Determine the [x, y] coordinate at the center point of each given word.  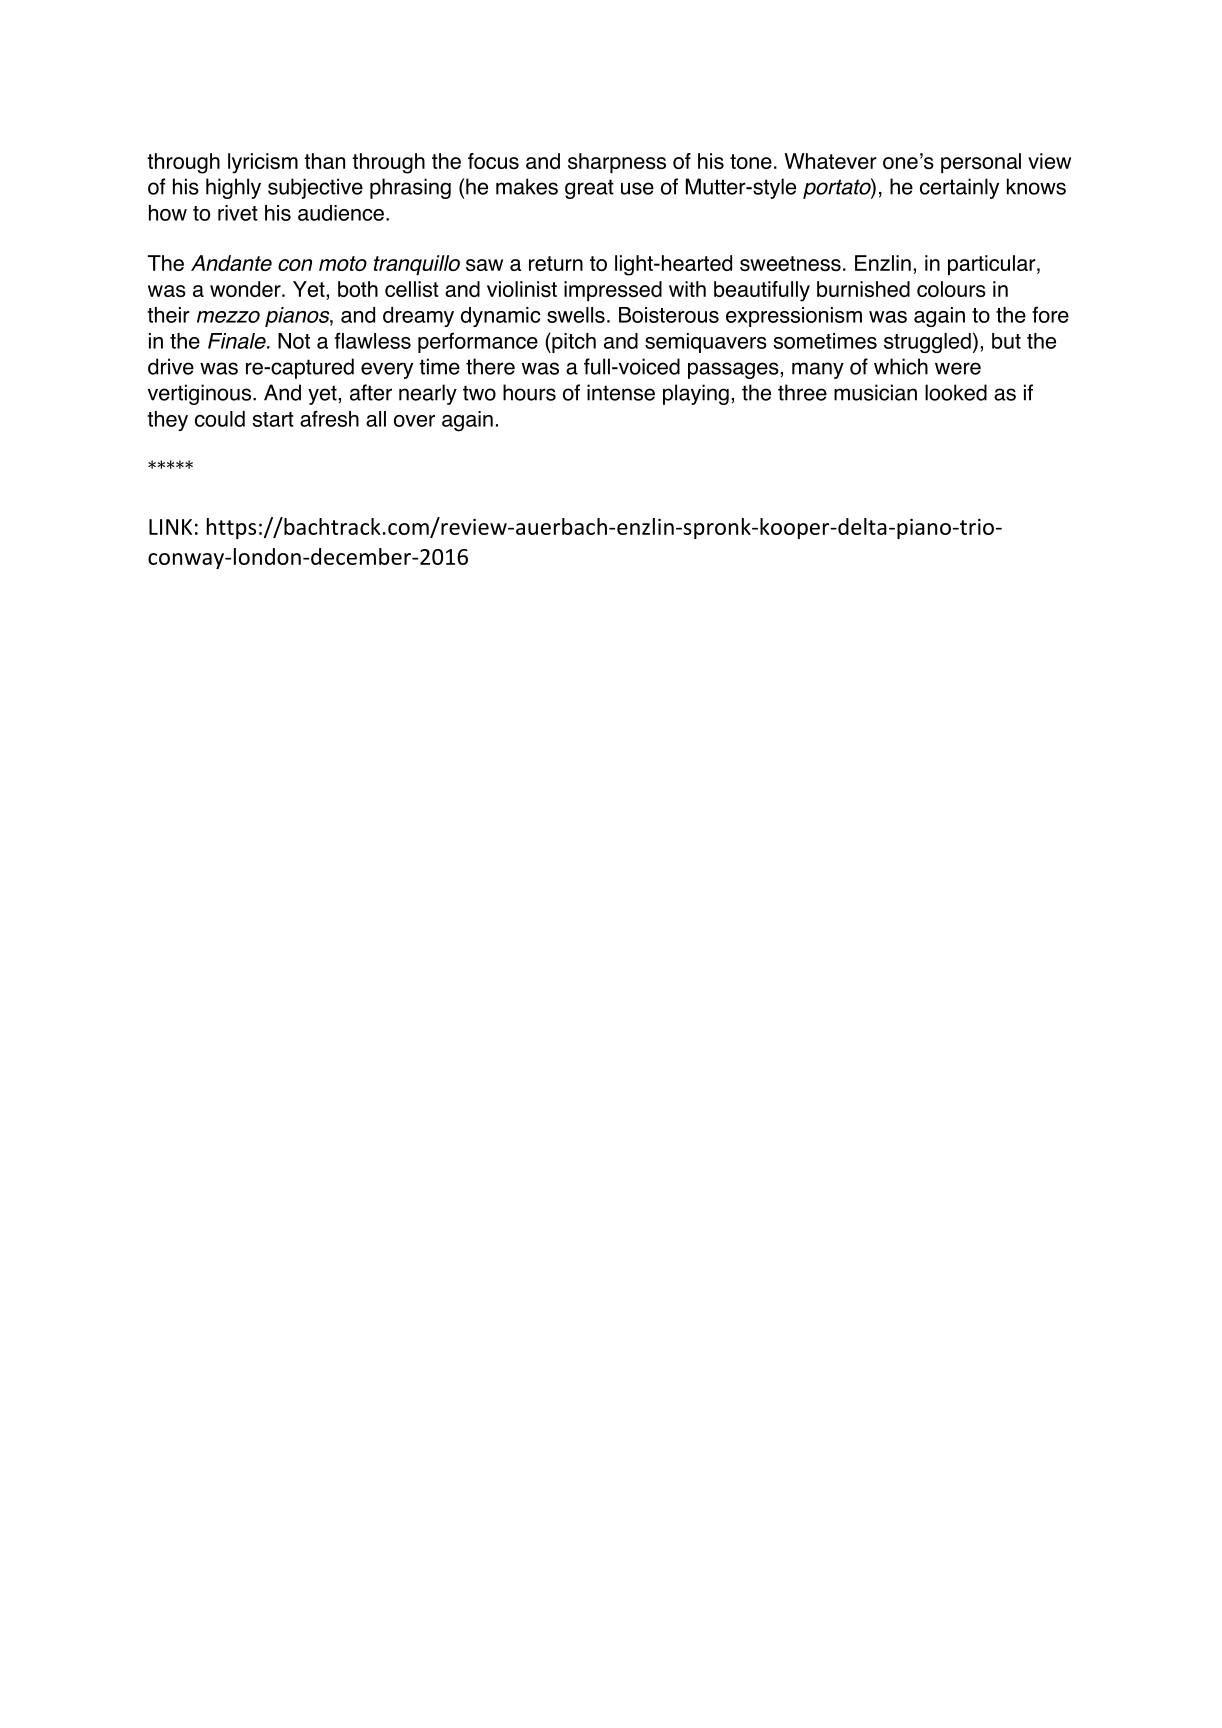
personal [981, 163]
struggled [927, 343]
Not [294, 341]
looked [956, 392]
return [556, 263]
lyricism [263, 163]
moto [343, 263]
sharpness [617, 163]
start [273, 419]
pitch [573, 343]
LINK [170, 527]
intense [621, 392]
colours [951, 289]
